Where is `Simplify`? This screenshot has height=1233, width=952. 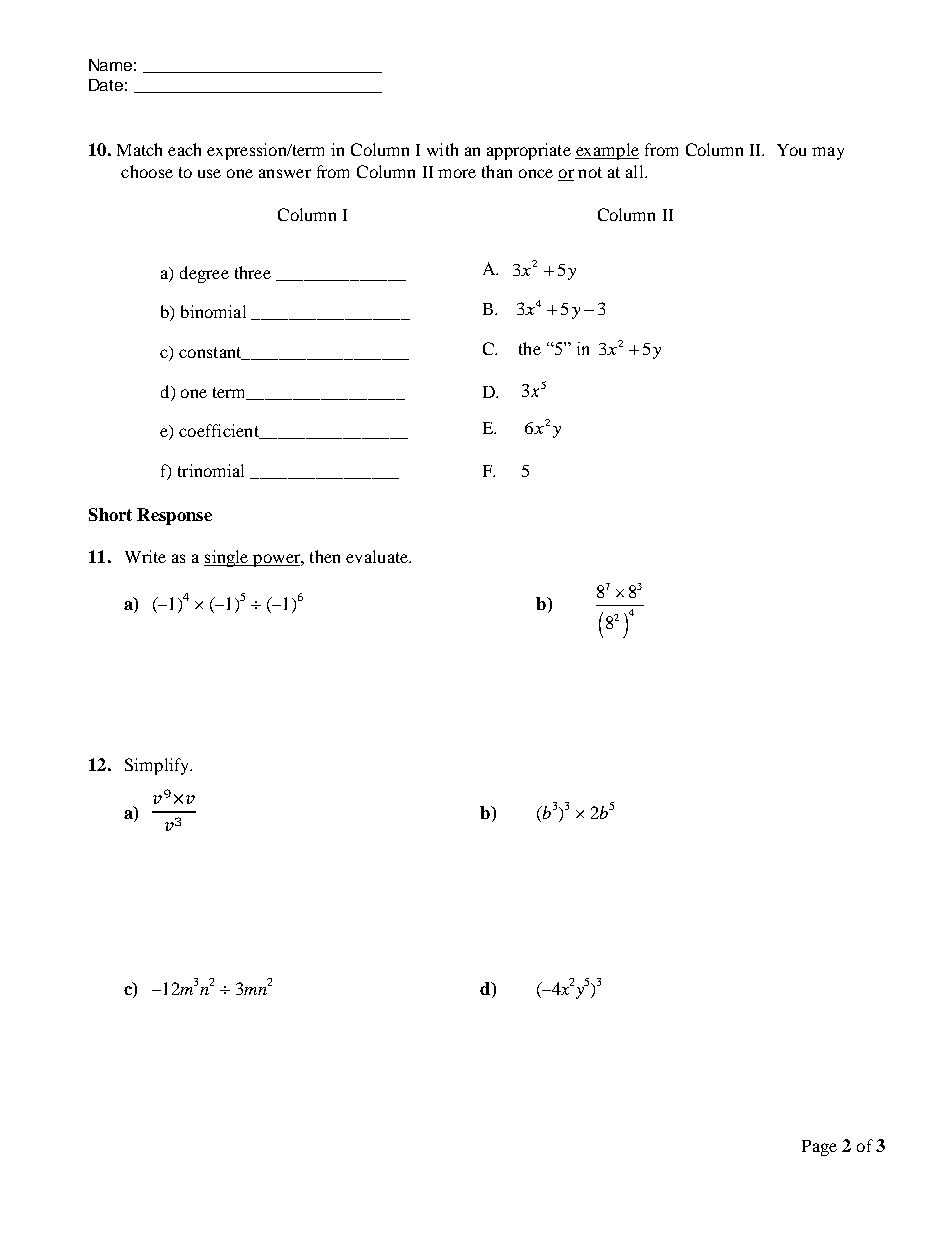 Simplify is located at coordinates (158, 766).
